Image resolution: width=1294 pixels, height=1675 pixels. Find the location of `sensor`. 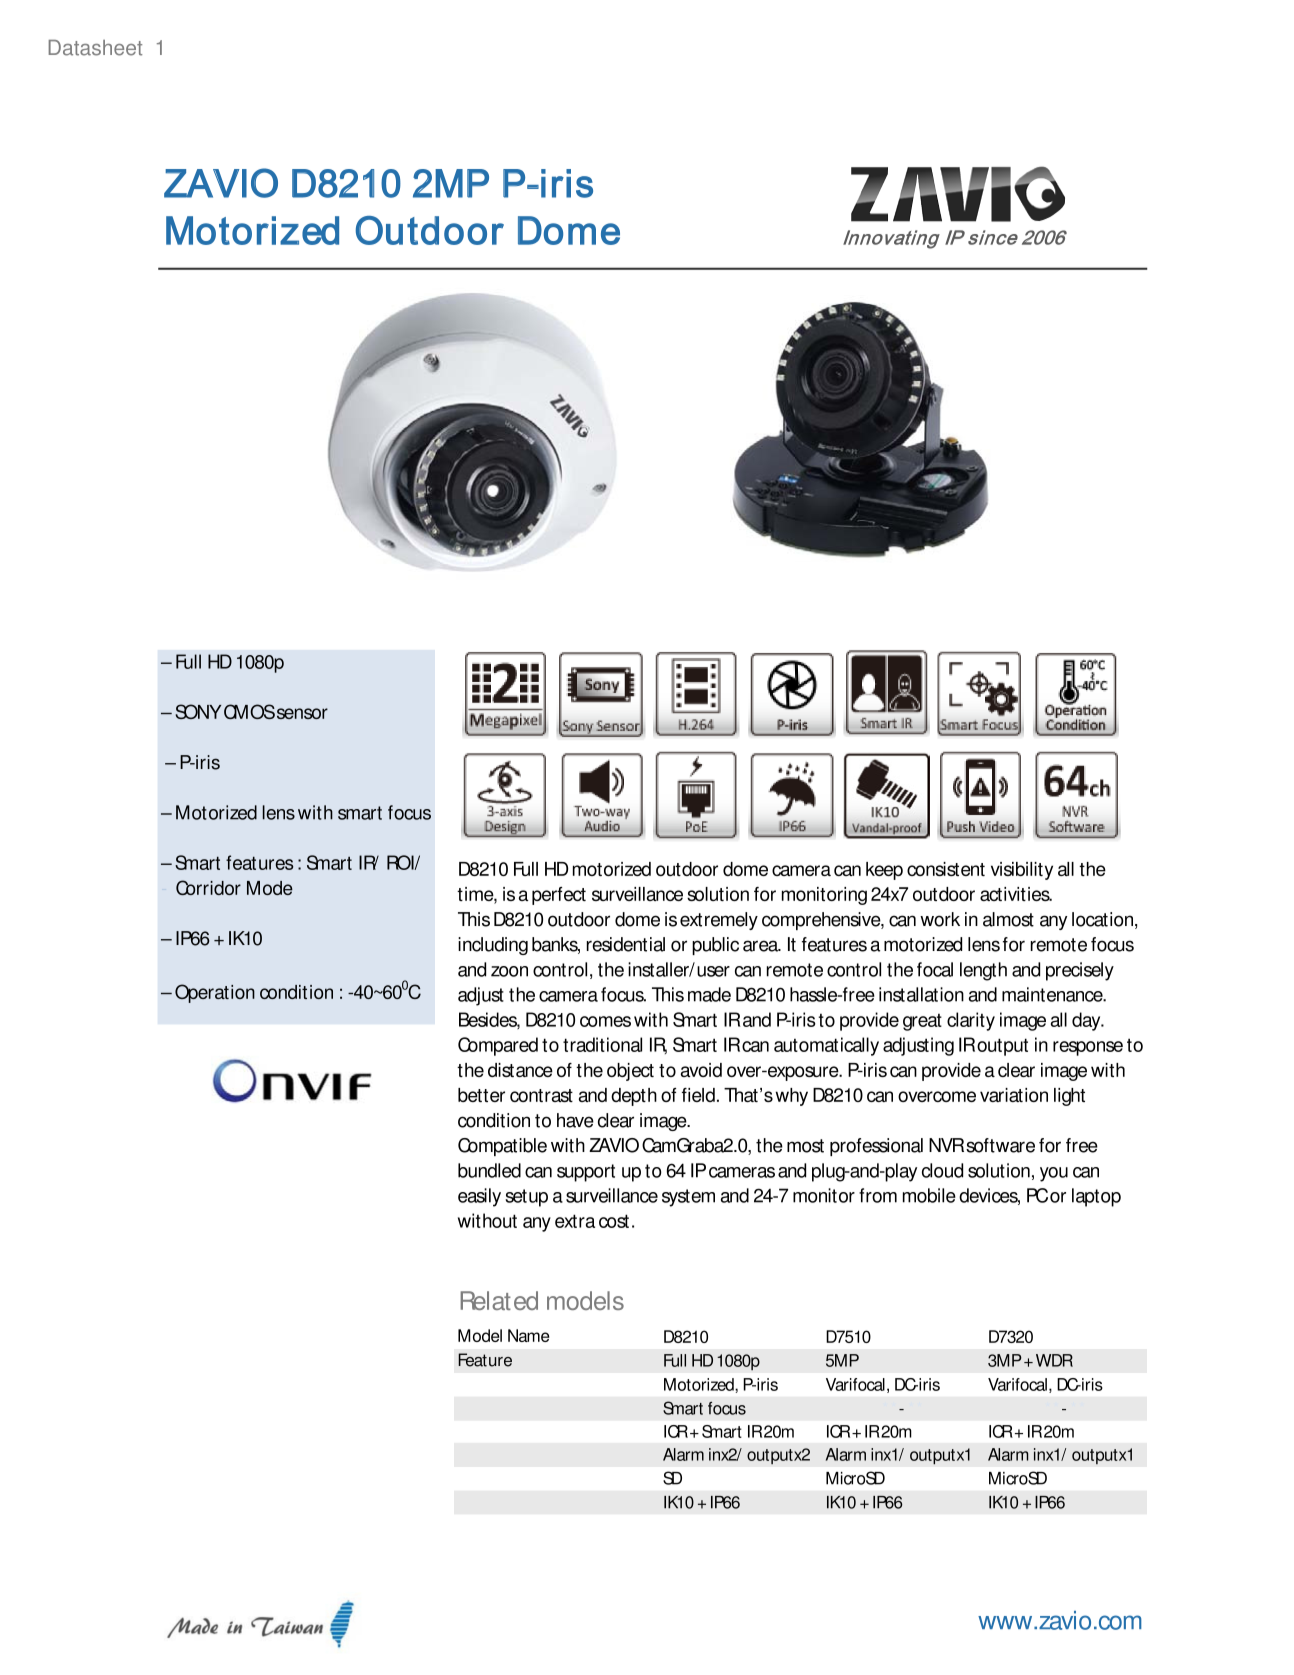

sensor is located at coordinates (302, 713).
